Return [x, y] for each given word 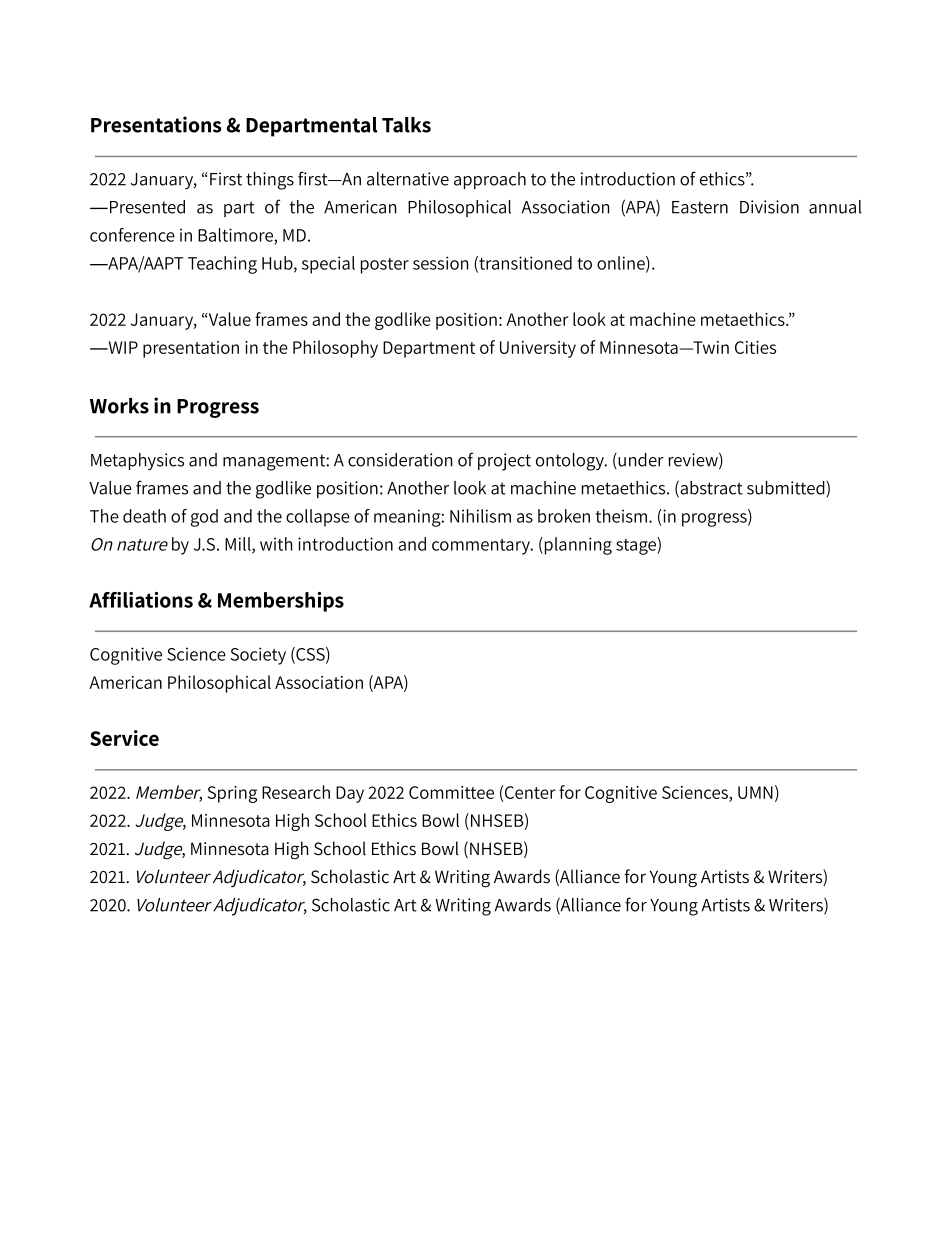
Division [769, 207]
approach [490, 180]
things [270, 181]
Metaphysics [137, 461]
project [504, 462]
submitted [787, 489]
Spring [232, 794]
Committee [451, 792]
